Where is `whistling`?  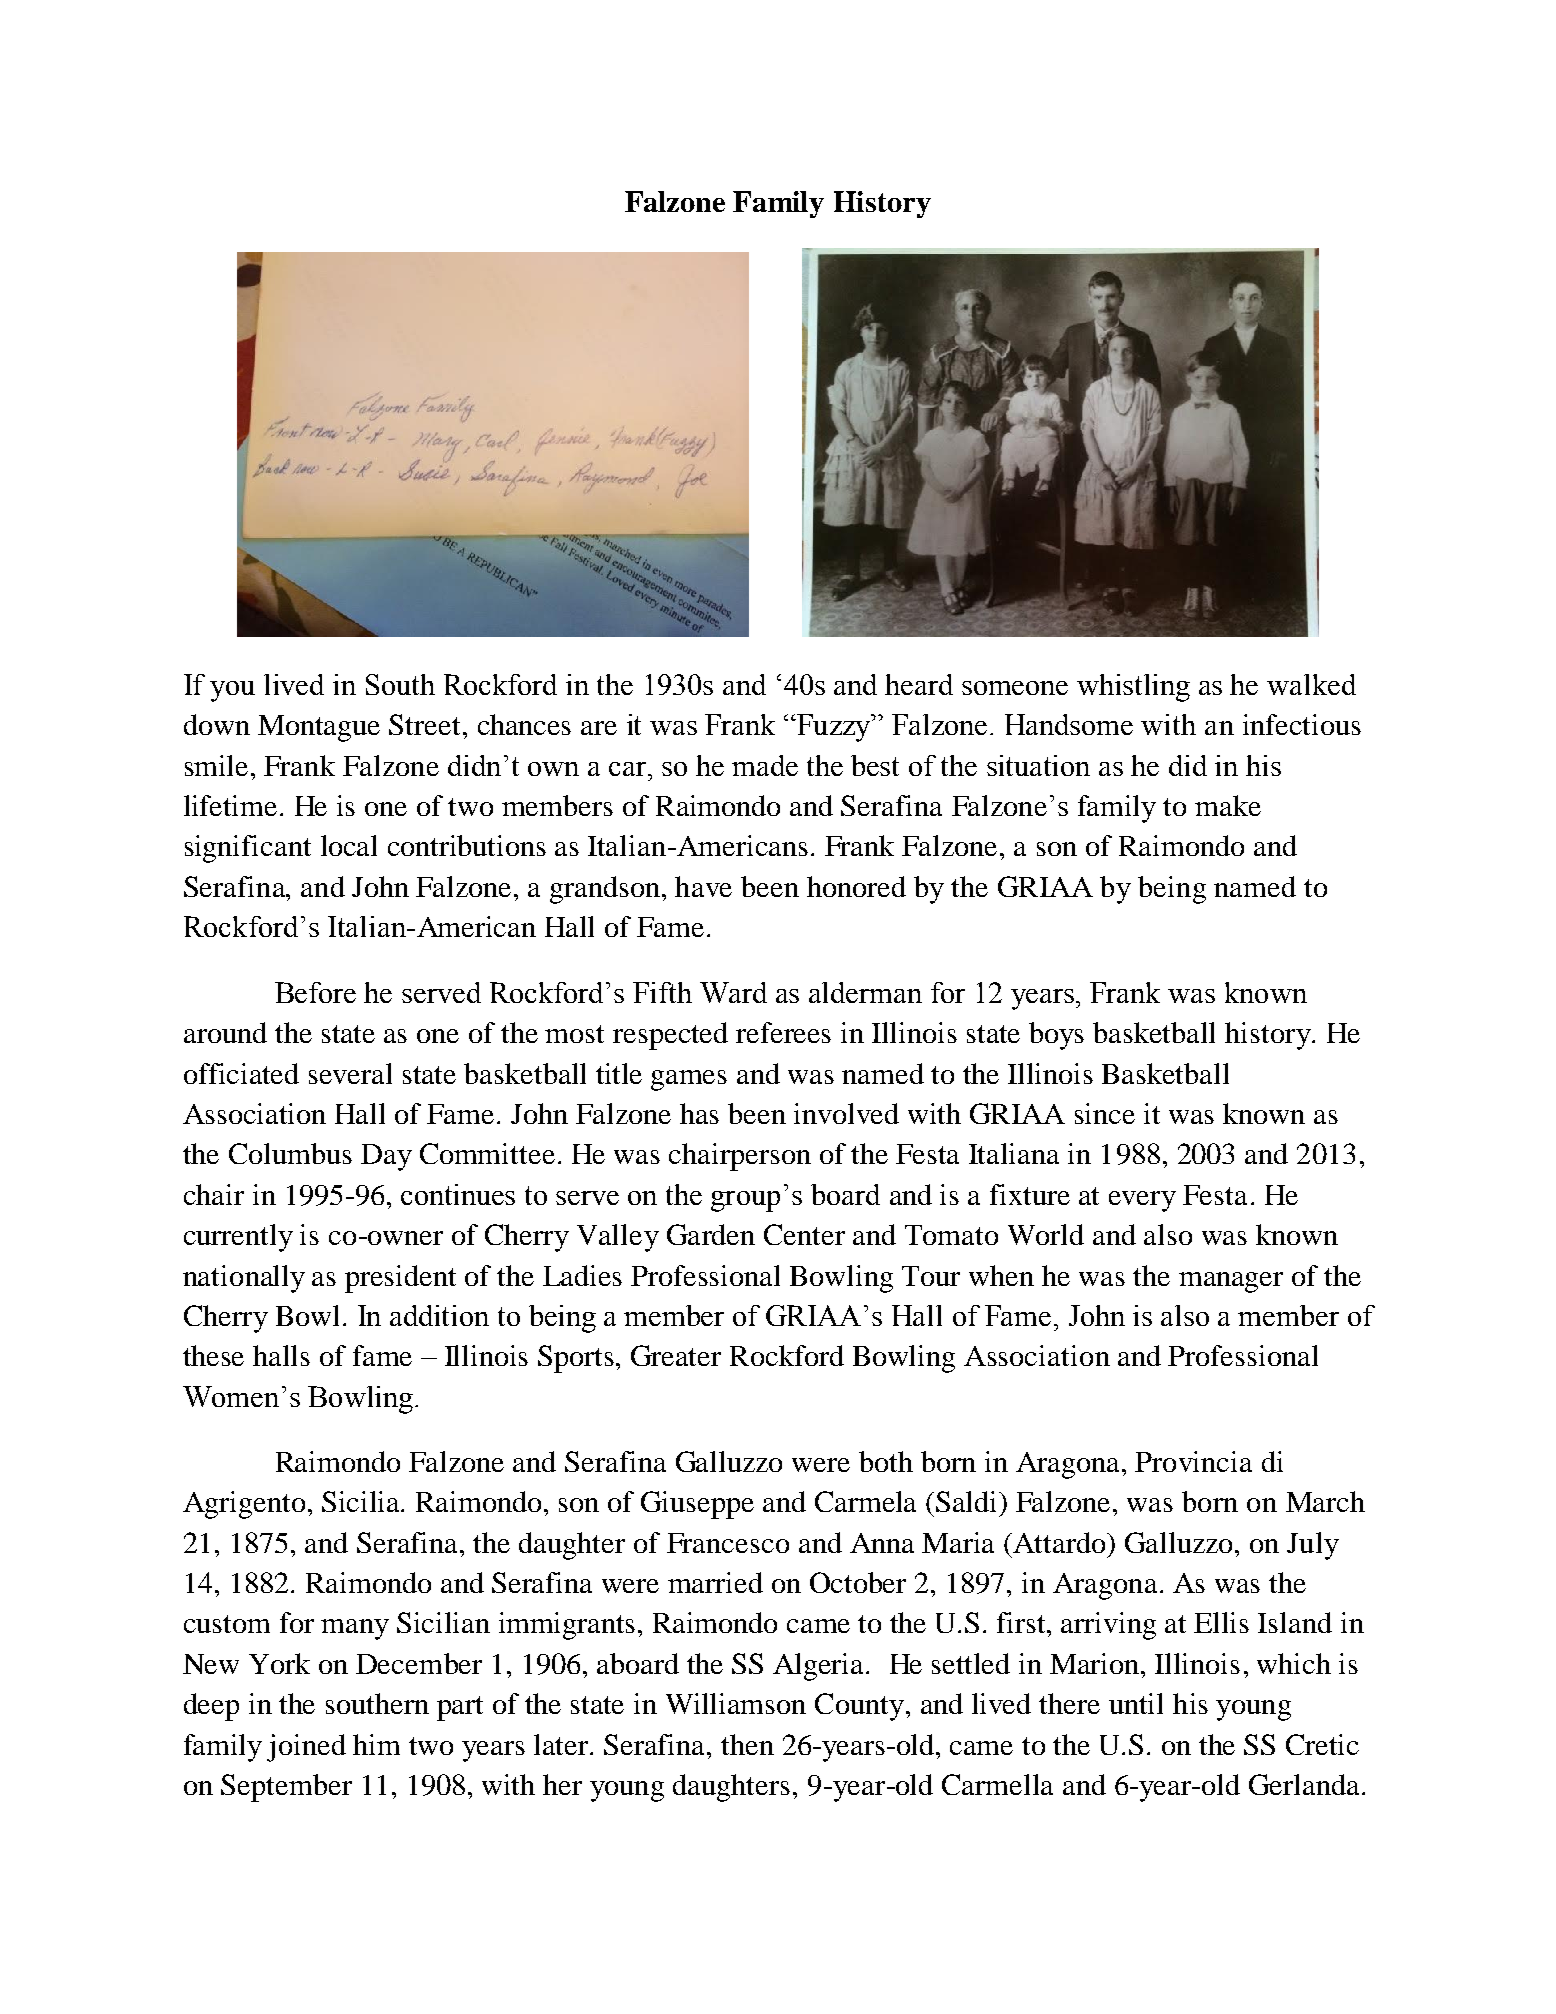 whistling is located at coordinates (1133, 688).
